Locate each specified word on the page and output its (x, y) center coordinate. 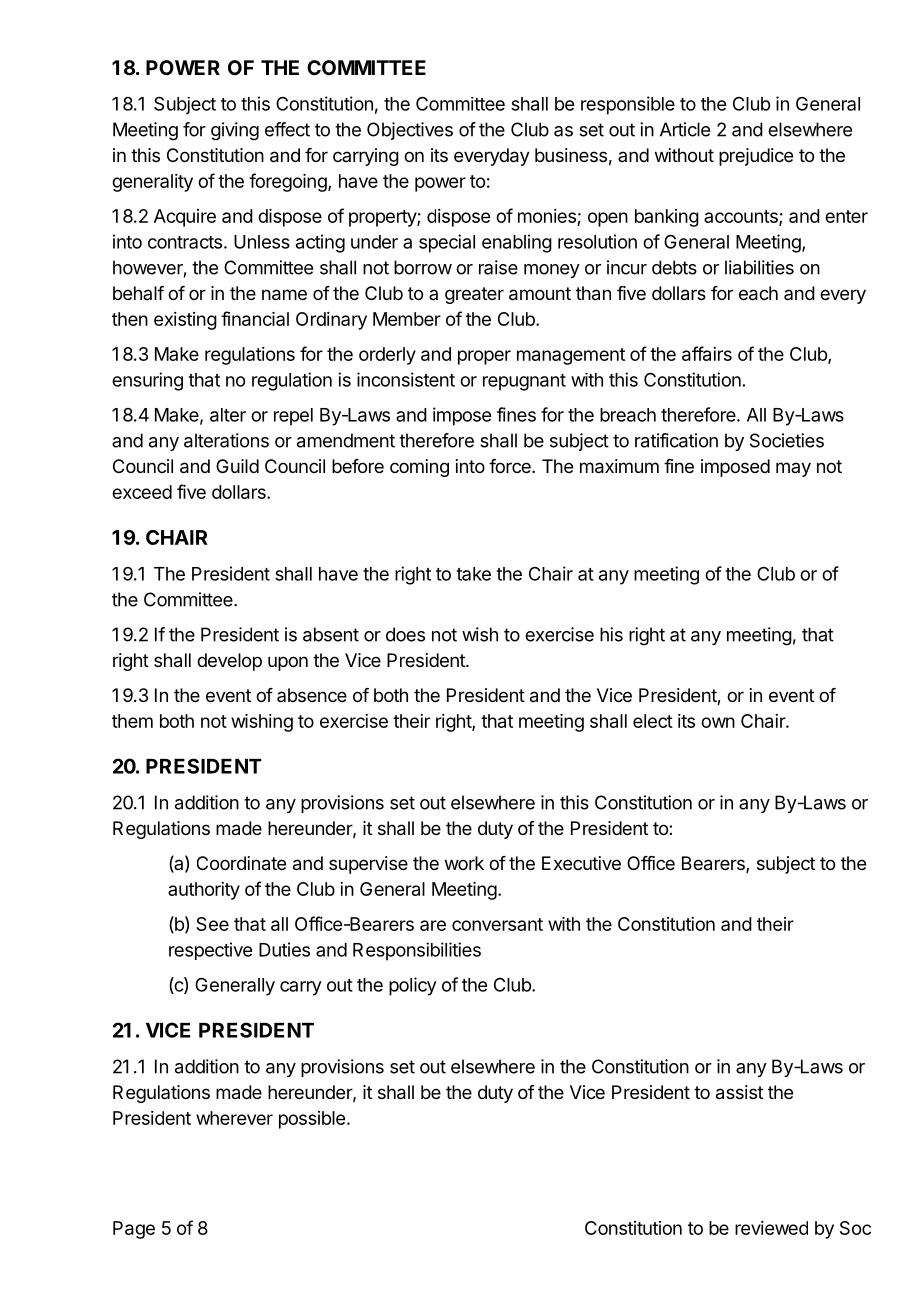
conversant (497, 924)
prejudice (756, 157)
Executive (581, 863)
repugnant (524, 382)
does (405, 634)
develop (229, 662)
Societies (787, 440)
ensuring (147, 381)
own (718, 722)
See (212, 924)
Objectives (410, 131)
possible (312, 1120)
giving (235, 131)
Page (134, 1230)
